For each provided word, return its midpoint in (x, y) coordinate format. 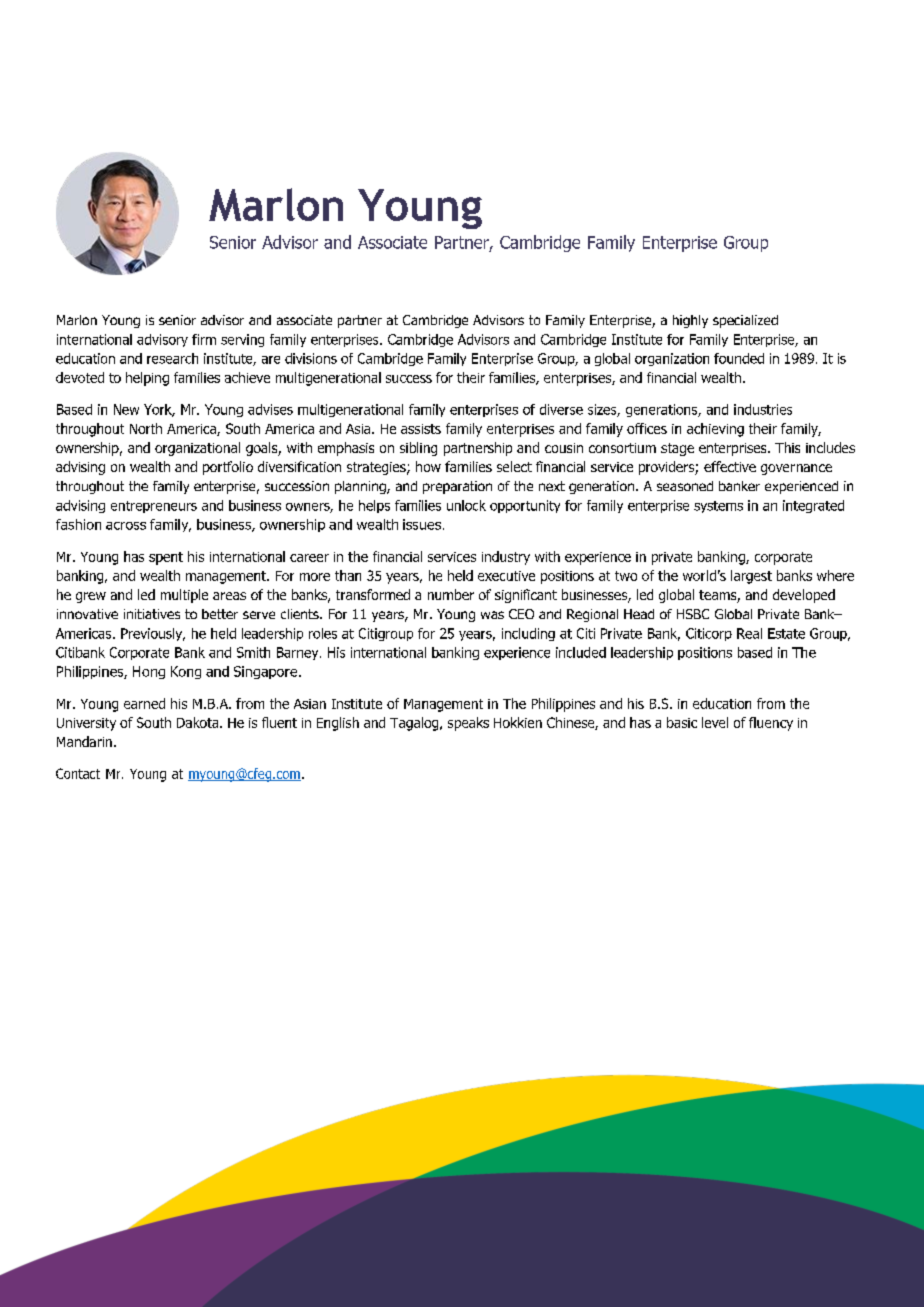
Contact (78, 773)
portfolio (228, 468)
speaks (468, 724)
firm (204, 339)
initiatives (152, 614)
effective (730, 466)
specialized (745, 321)
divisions (311, 358)
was (492, 615)
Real (749, 633)
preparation (457, 487)
